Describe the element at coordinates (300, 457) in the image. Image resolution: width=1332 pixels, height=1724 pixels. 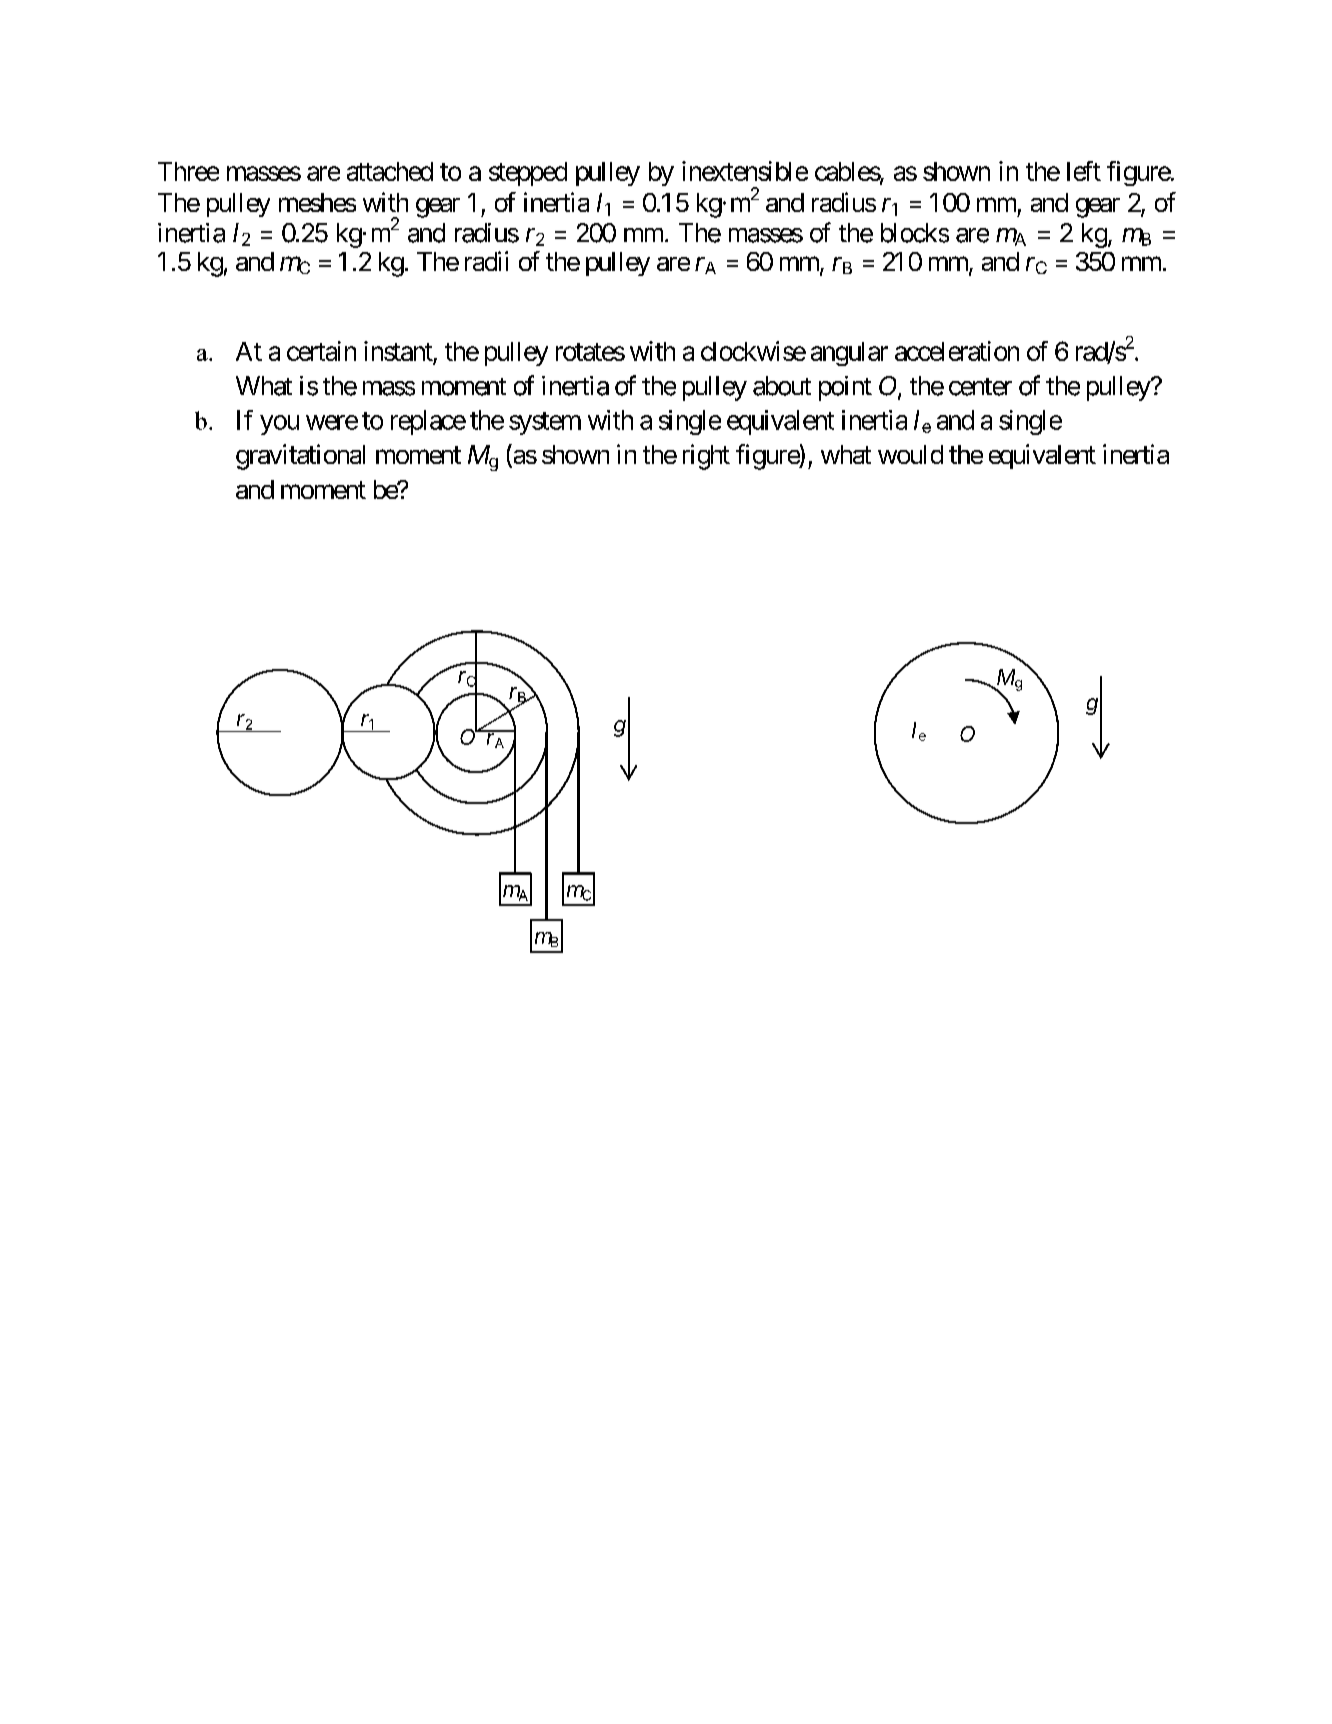
I see `gravitational` at that location.
